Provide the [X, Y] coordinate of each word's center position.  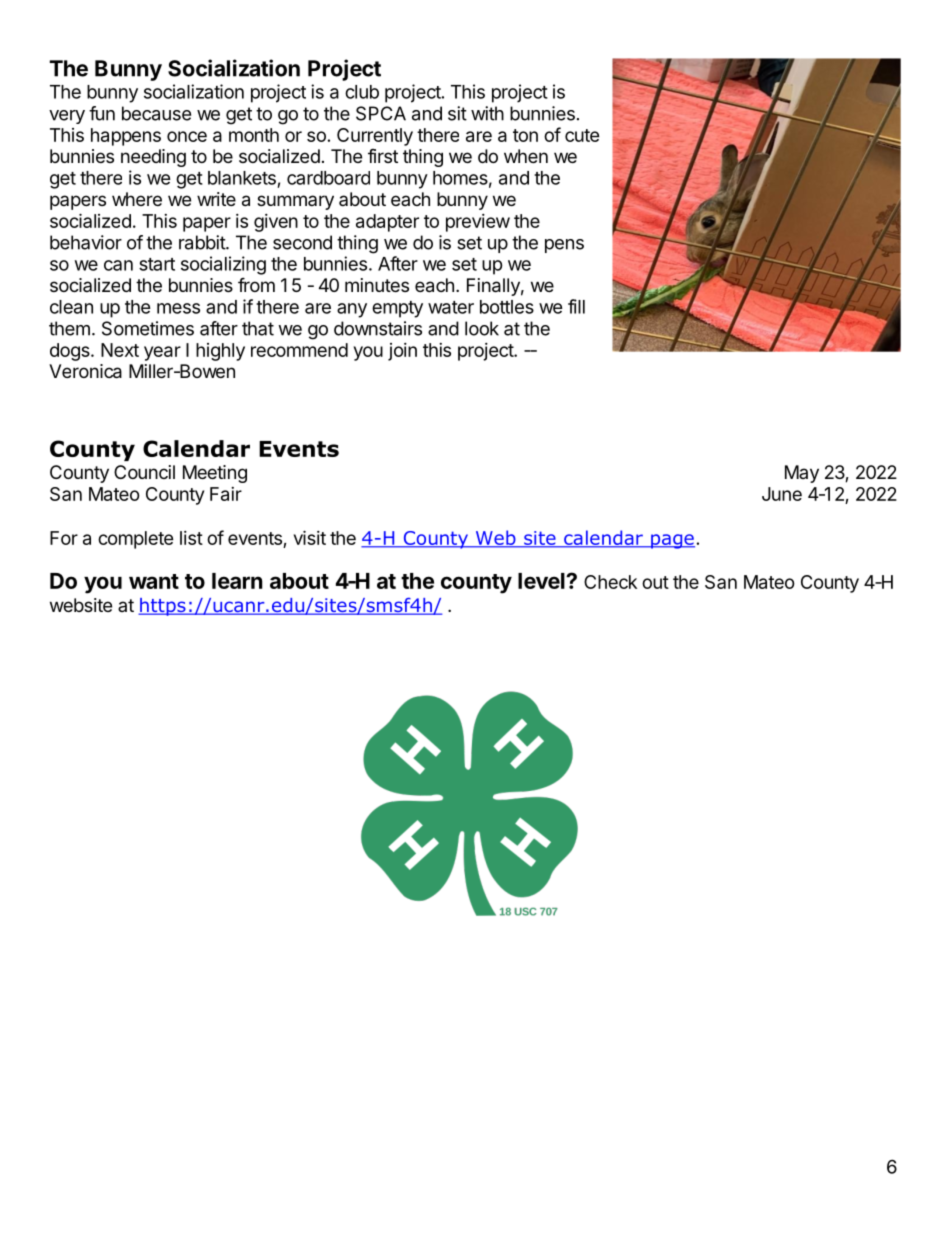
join [402, 352]
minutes [377, 285]
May [802, 474]
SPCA [381, 113]
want [154, 581]
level [542, 581]
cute [582, 135]
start [157, 264]
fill [576, 306]
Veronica [85, 371]
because [156, 113]
